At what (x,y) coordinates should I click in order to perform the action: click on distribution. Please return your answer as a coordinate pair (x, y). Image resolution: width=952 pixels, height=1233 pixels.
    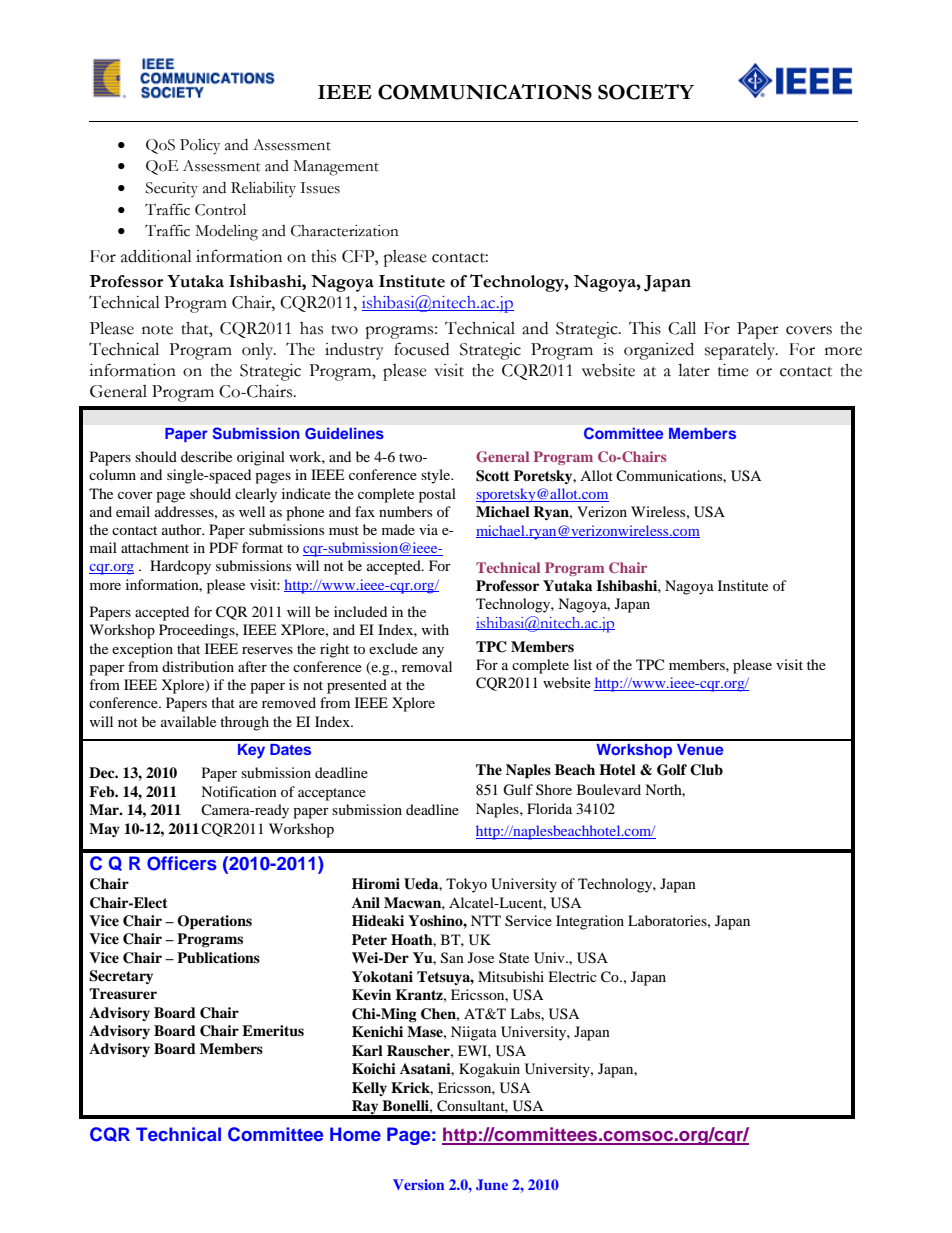
    Looking at the image, I should click on (198, 666).
